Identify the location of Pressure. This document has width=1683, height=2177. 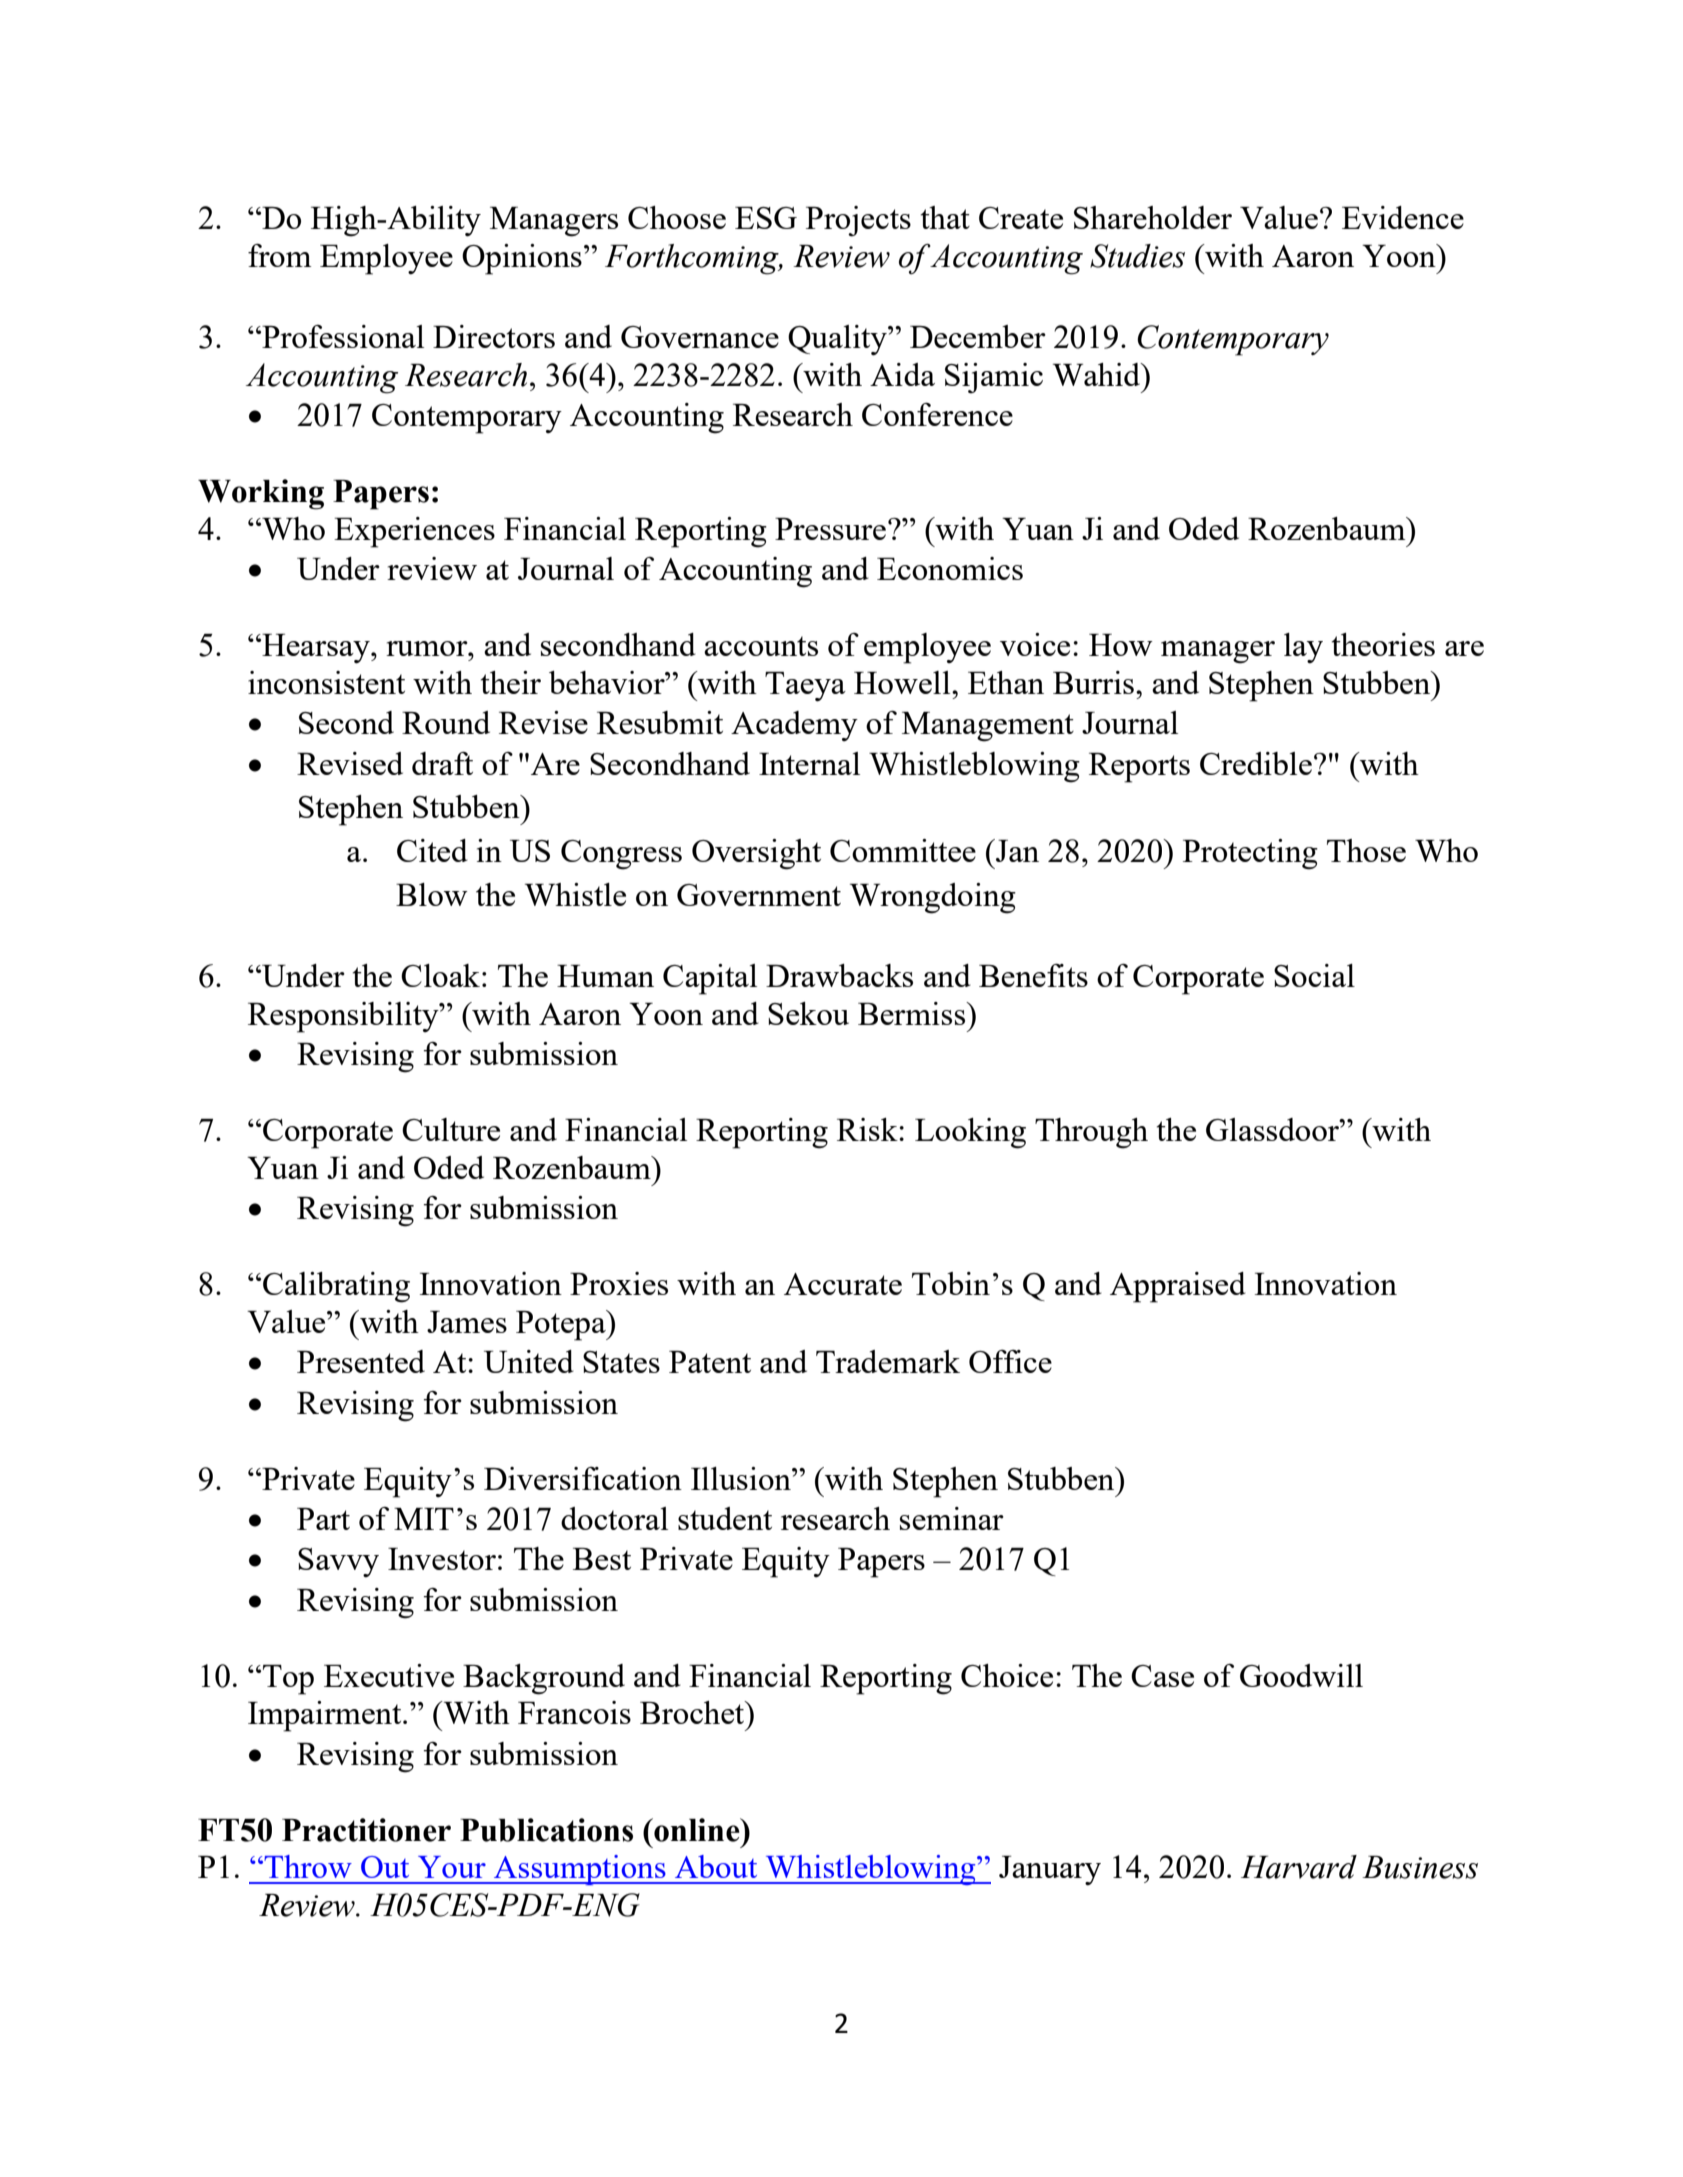
(830, 529).
